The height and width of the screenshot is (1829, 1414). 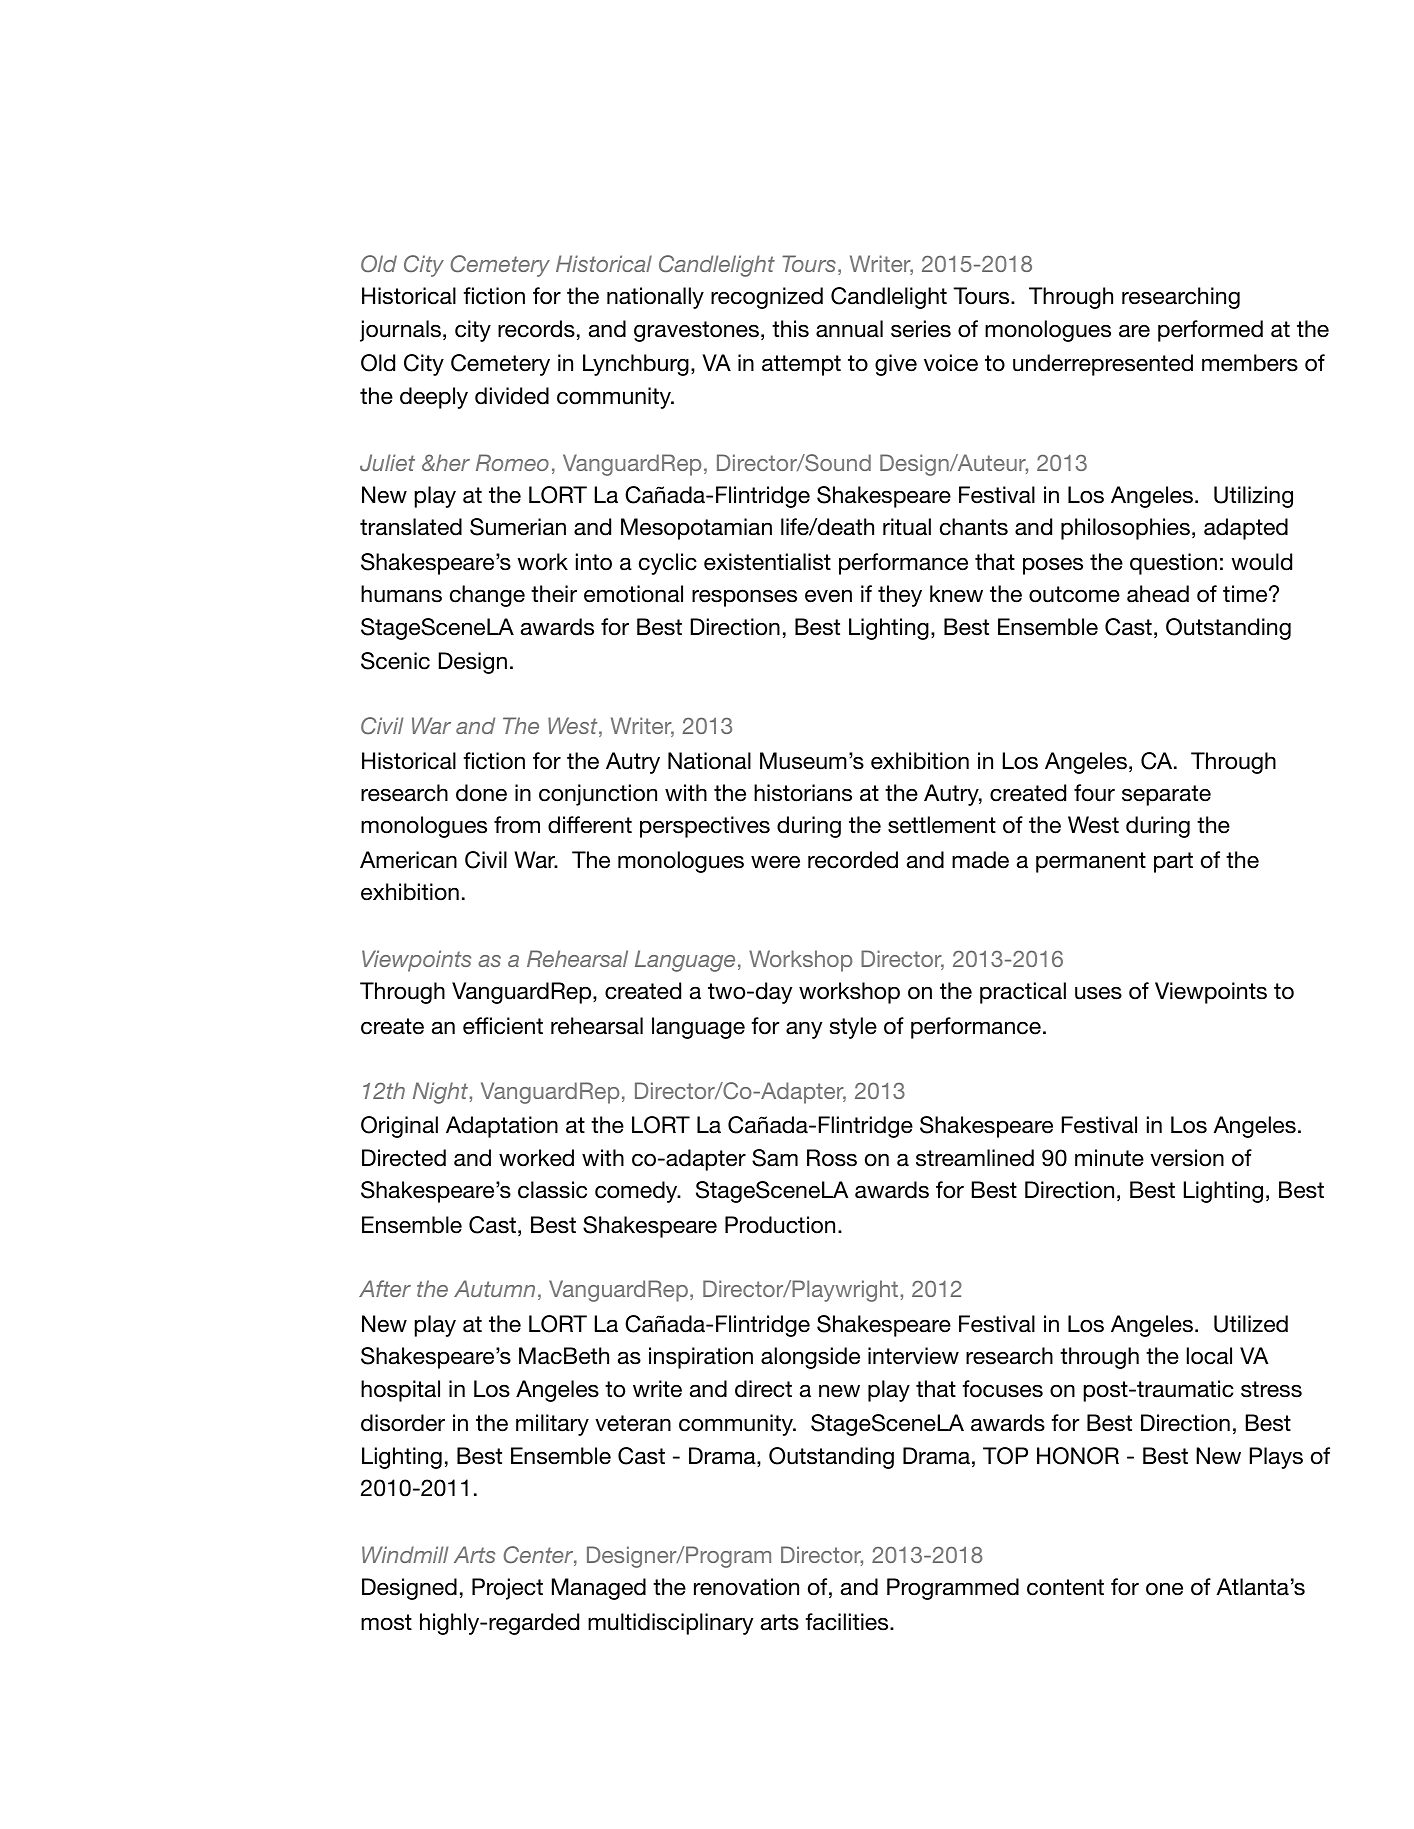 I want to click on done, so click(x=481, y=793).
